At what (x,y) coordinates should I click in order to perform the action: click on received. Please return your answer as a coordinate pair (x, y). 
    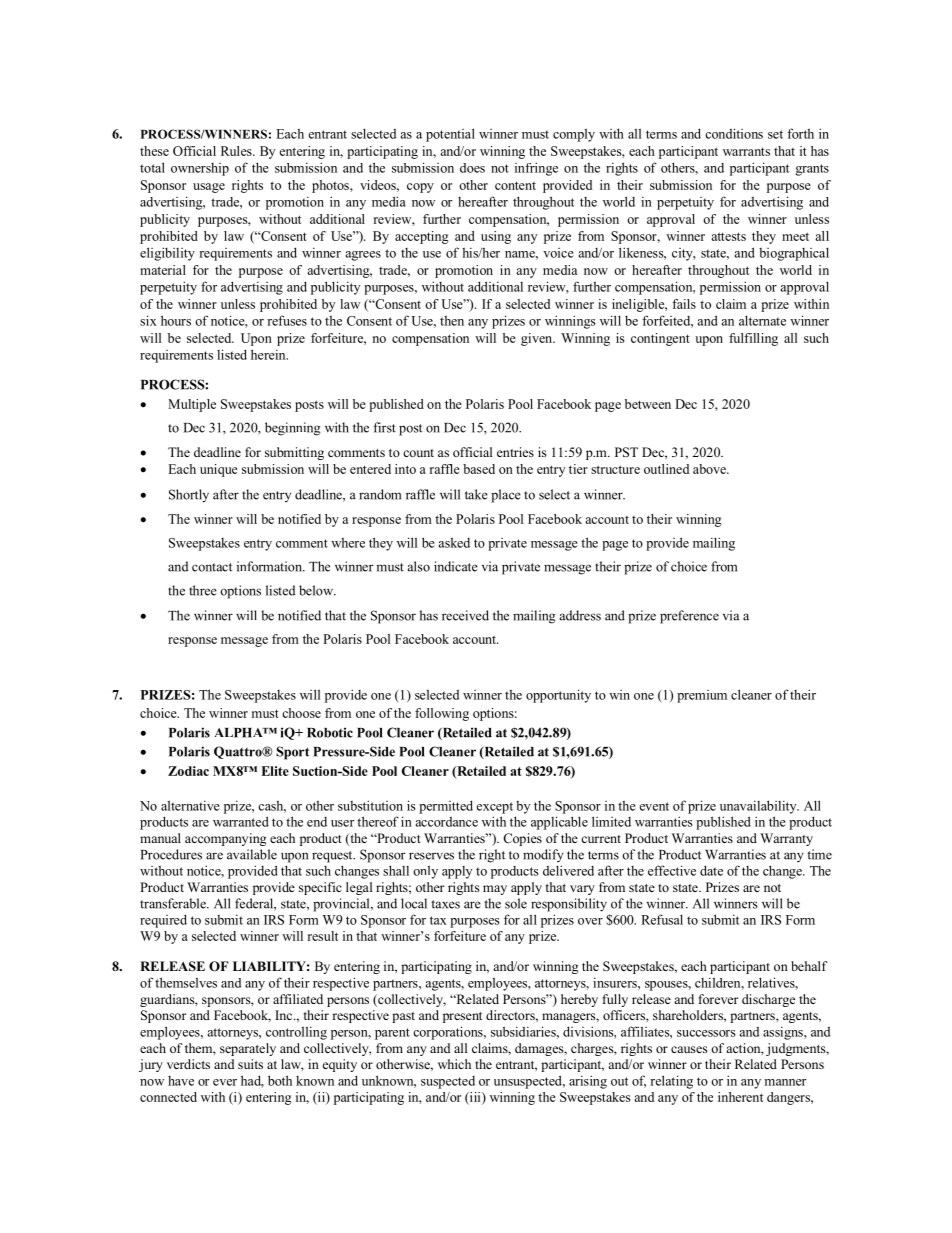
    Looking at the image, I should click on (465, 615).
